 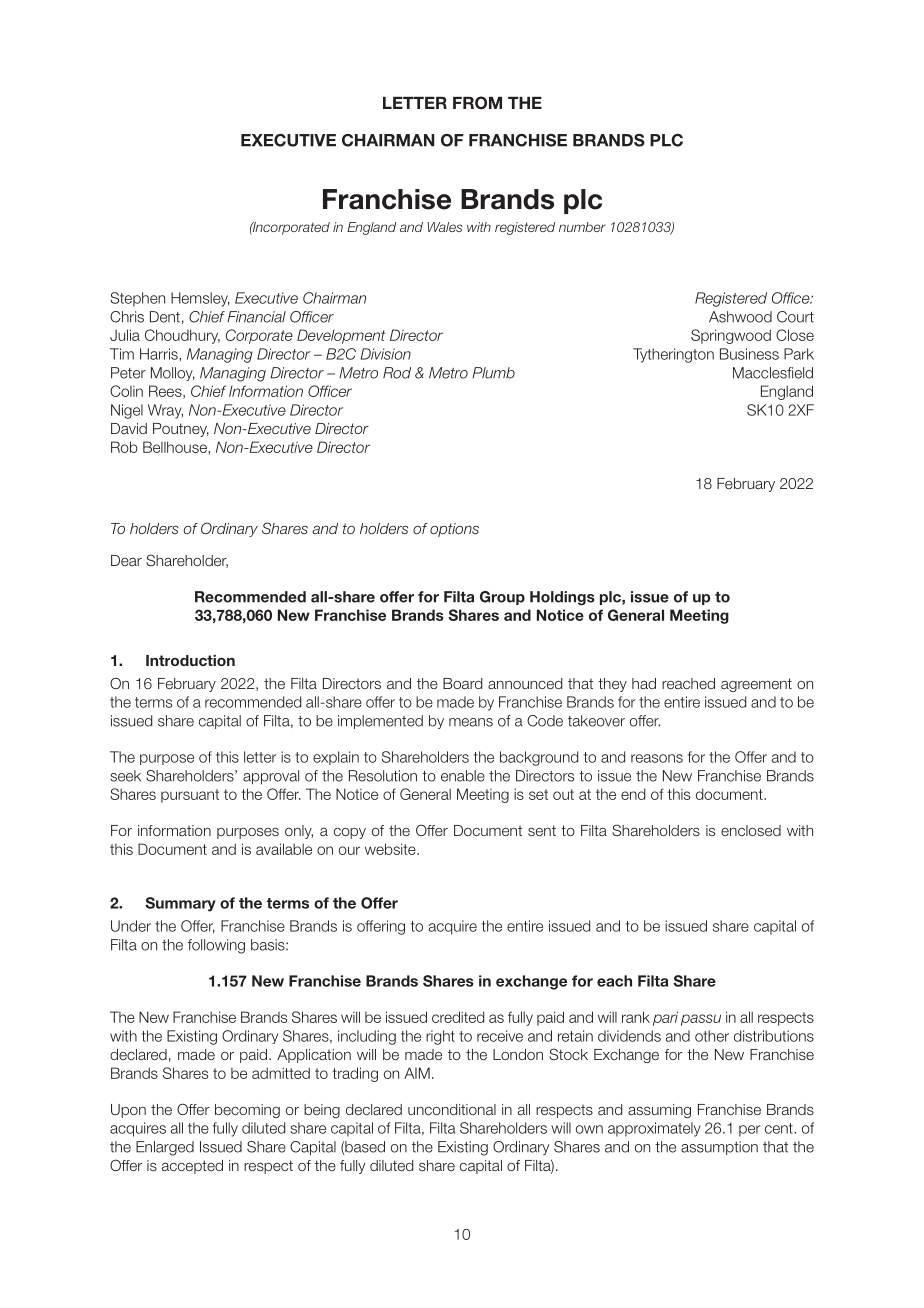 What do you see at coordinates (165, 1148) in the document?
I see `Enlarged` at bounding box center [165, 1148].
